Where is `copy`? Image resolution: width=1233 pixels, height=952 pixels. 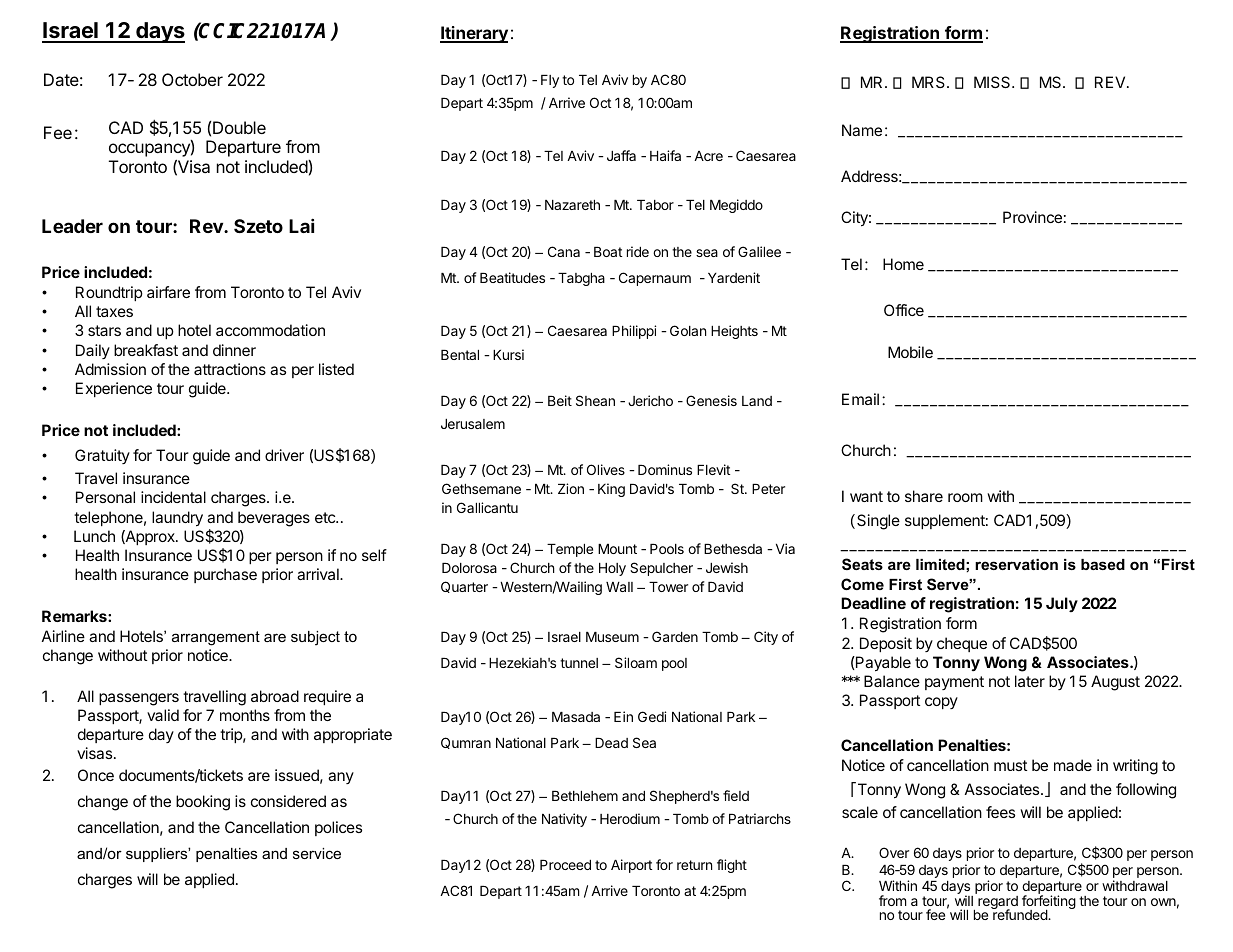 copy is located at coordinates (941, 703).
